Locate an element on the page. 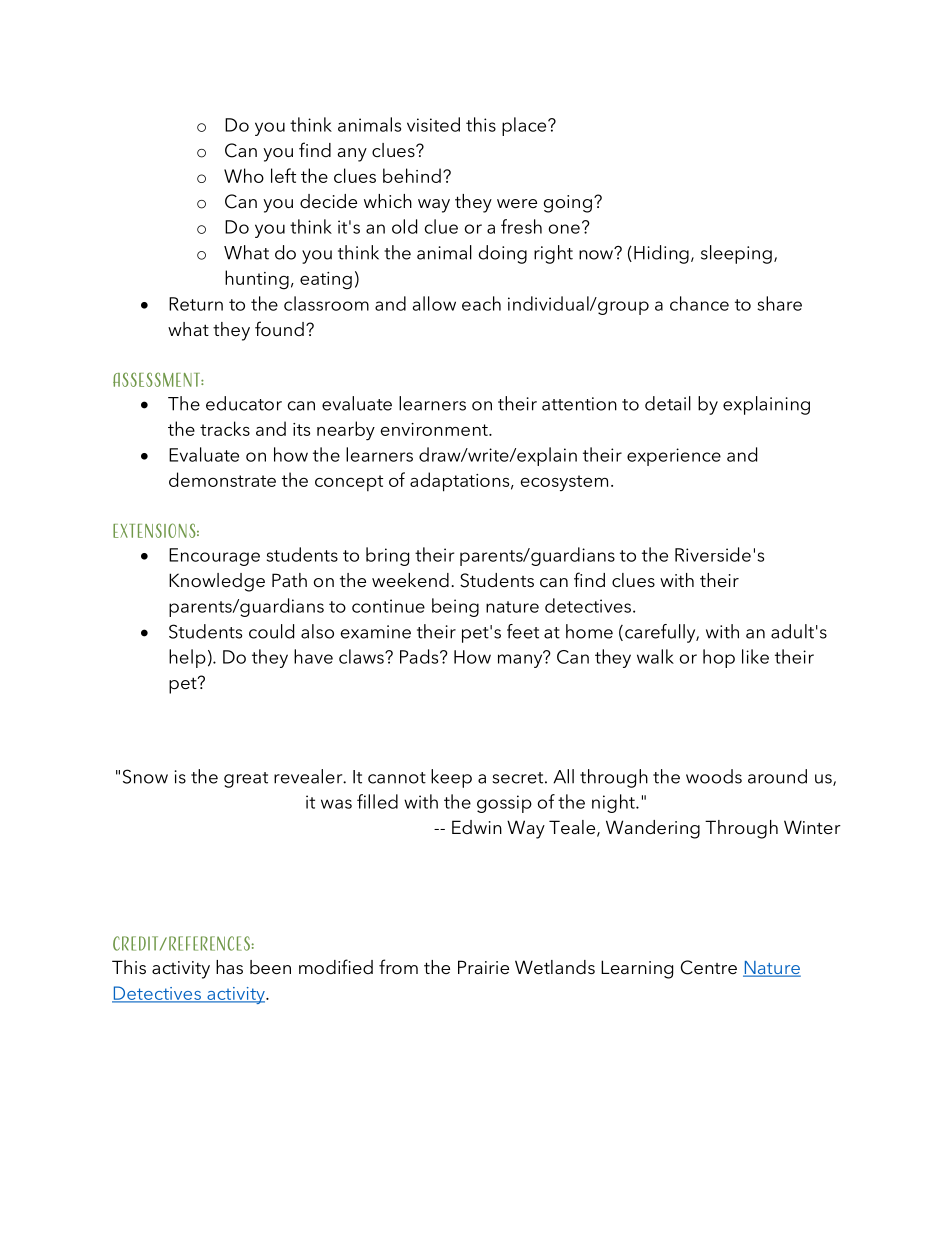 The image size is (952, 1233). Prairie is located at coordinates (483, 967).
